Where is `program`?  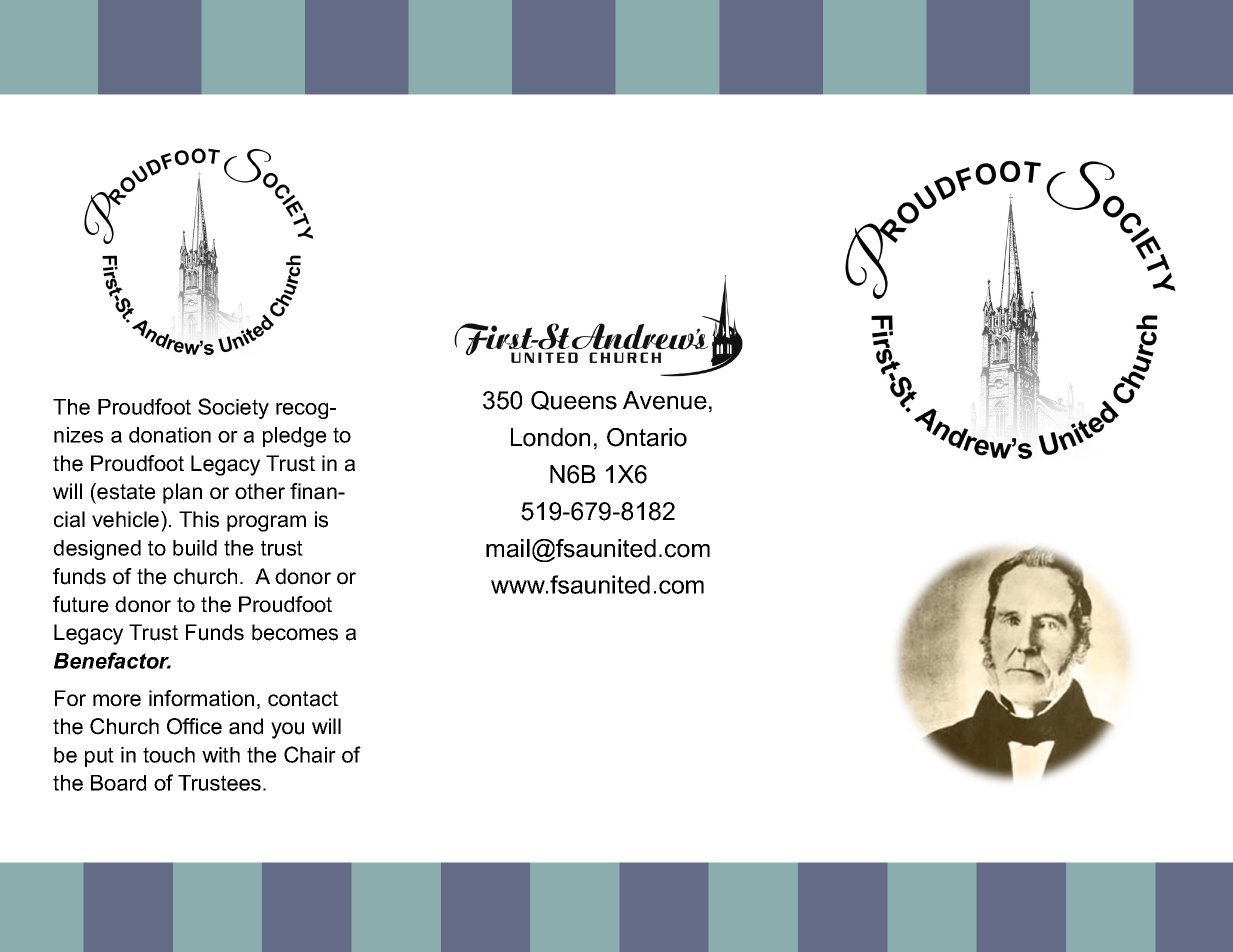
program is located at coordinates (266, 523).
